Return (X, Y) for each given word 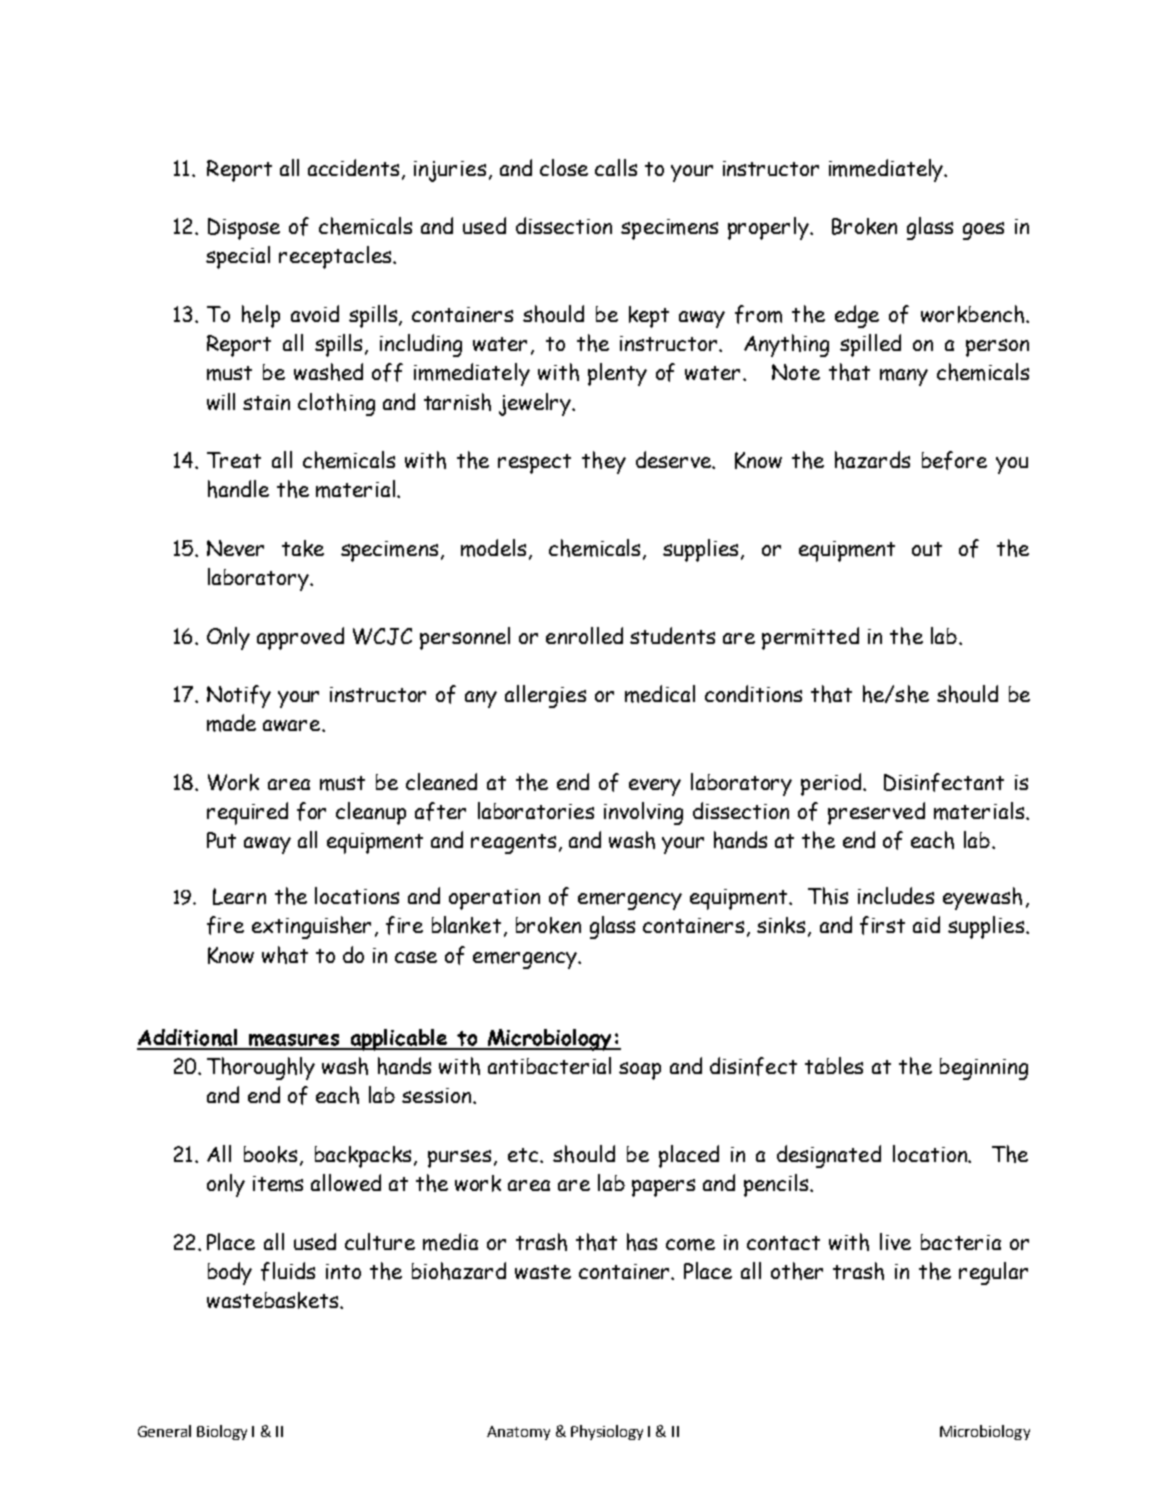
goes (983, 231)
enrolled (584, 635)
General (164, 1431)
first (882, 925)
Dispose (244, 229)
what (285, 955)
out (927, 549)
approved (300, 638)
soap (640, 1071)
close (564, 167)
